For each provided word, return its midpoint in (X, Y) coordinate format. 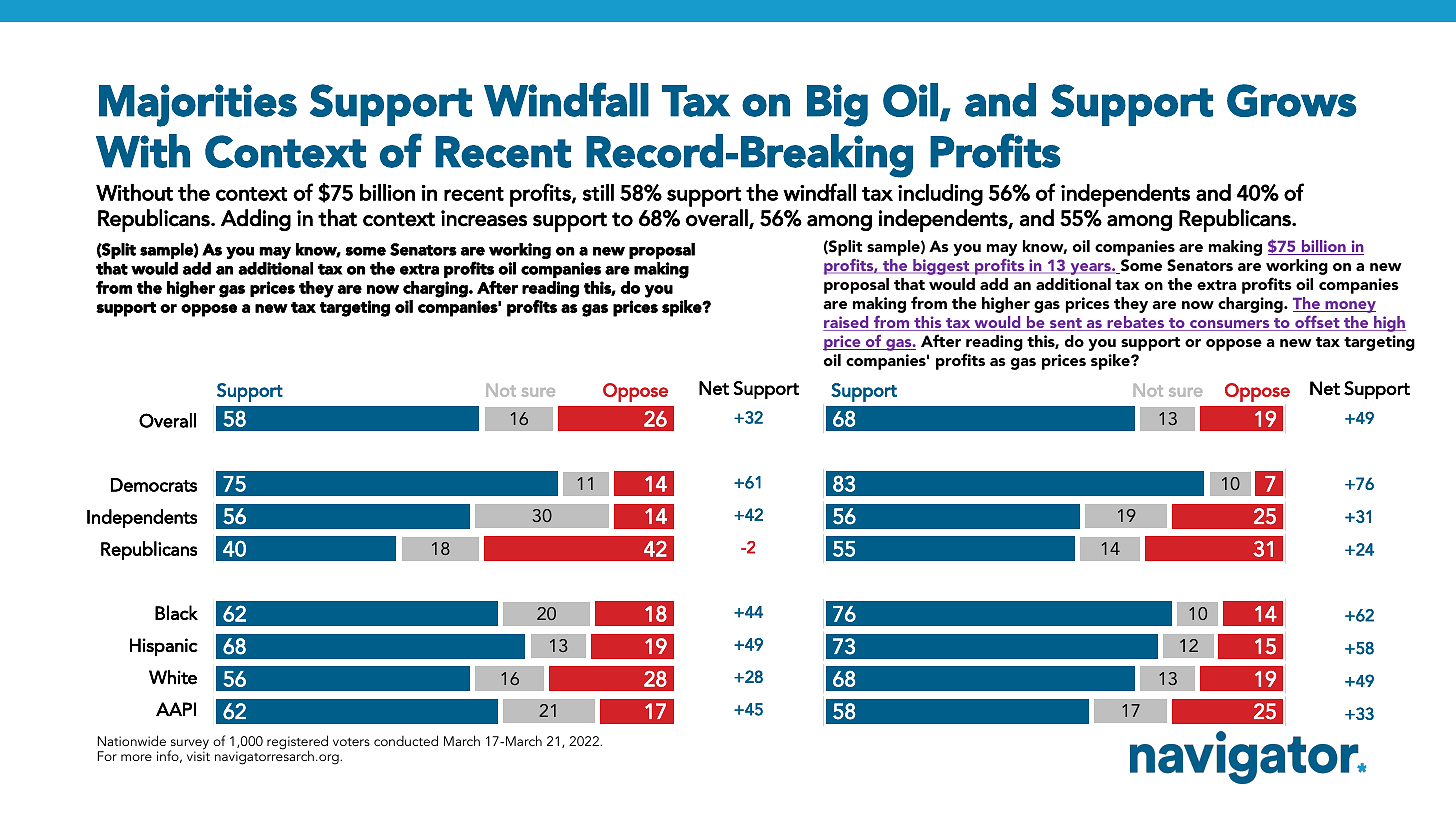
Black (176, 612)
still (598, 192)
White (173, 677)
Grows (1292, 100)
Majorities (198, 105)
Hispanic (164, 647)
